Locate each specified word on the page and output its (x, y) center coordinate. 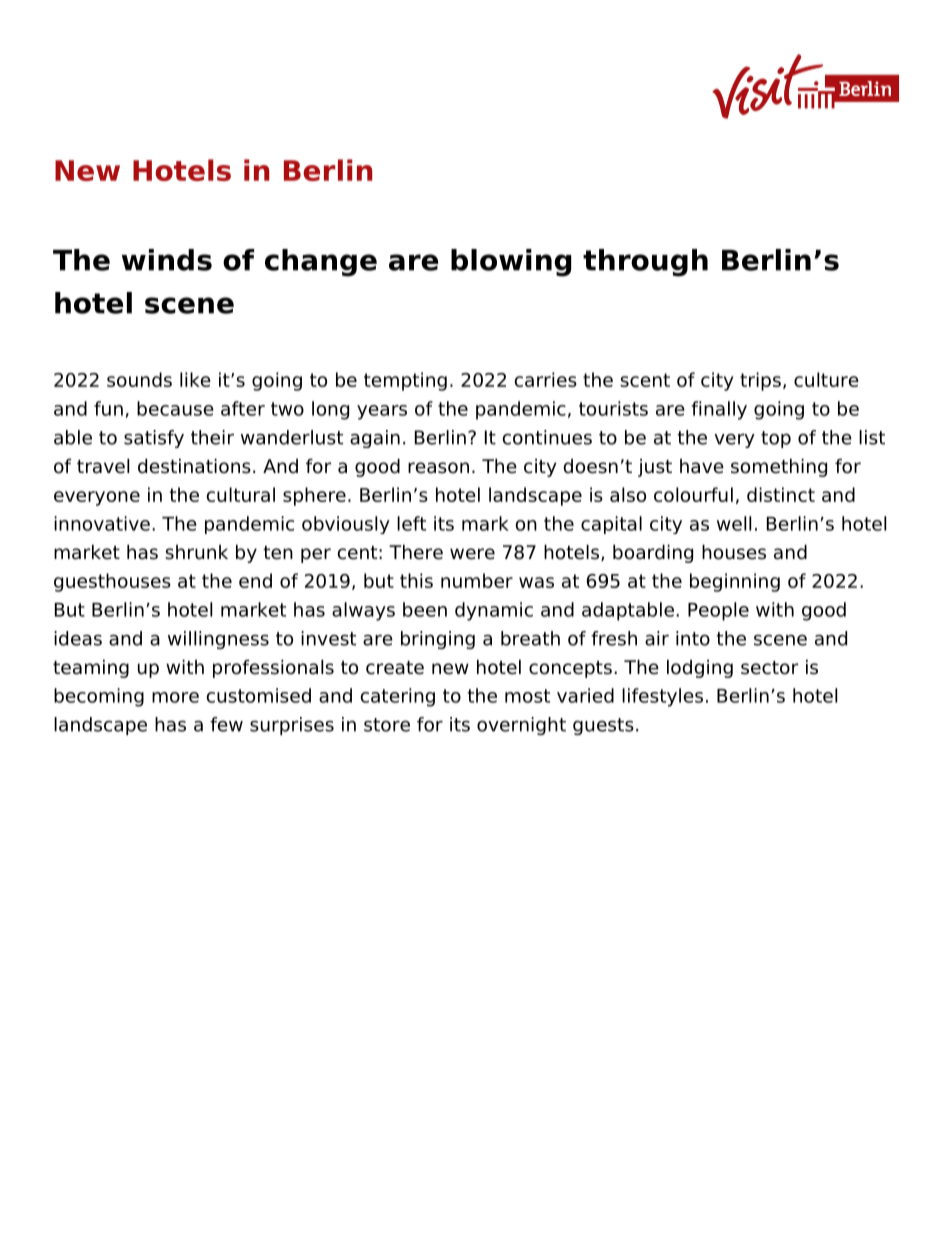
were (472, 554)
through (645, 263)
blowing (511, 263)
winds (167, 260)
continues (547, 437)
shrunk (196, 552)
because (175, 408)
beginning (735, 582)
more (175, 697)
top (776, 439)
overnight (521, 726)
